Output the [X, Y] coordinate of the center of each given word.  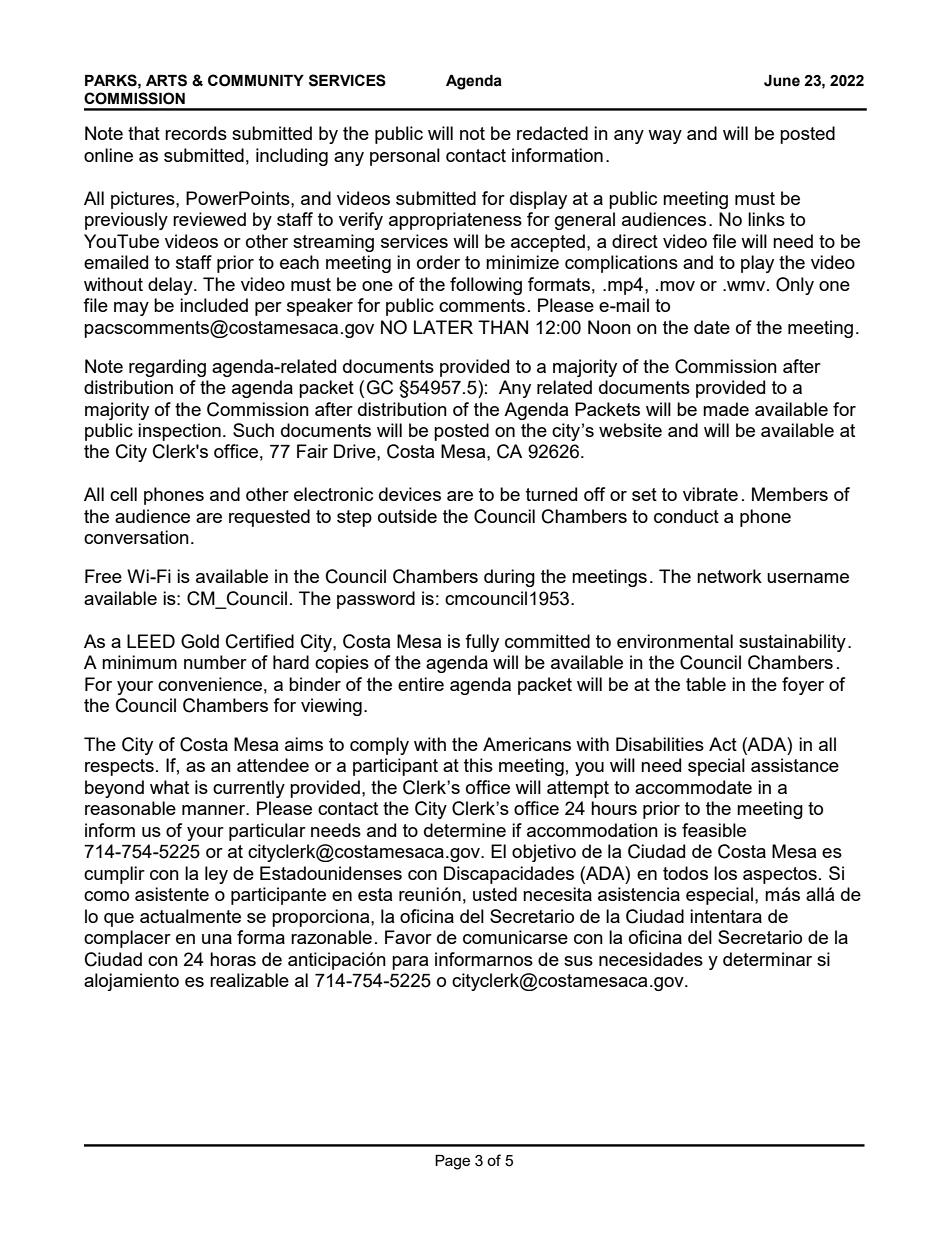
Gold [200, 641]
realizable [249, 980]
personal [405, 157]
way [665, 137]
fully [482, 643]
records [196, 133]
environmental [675, 641]
